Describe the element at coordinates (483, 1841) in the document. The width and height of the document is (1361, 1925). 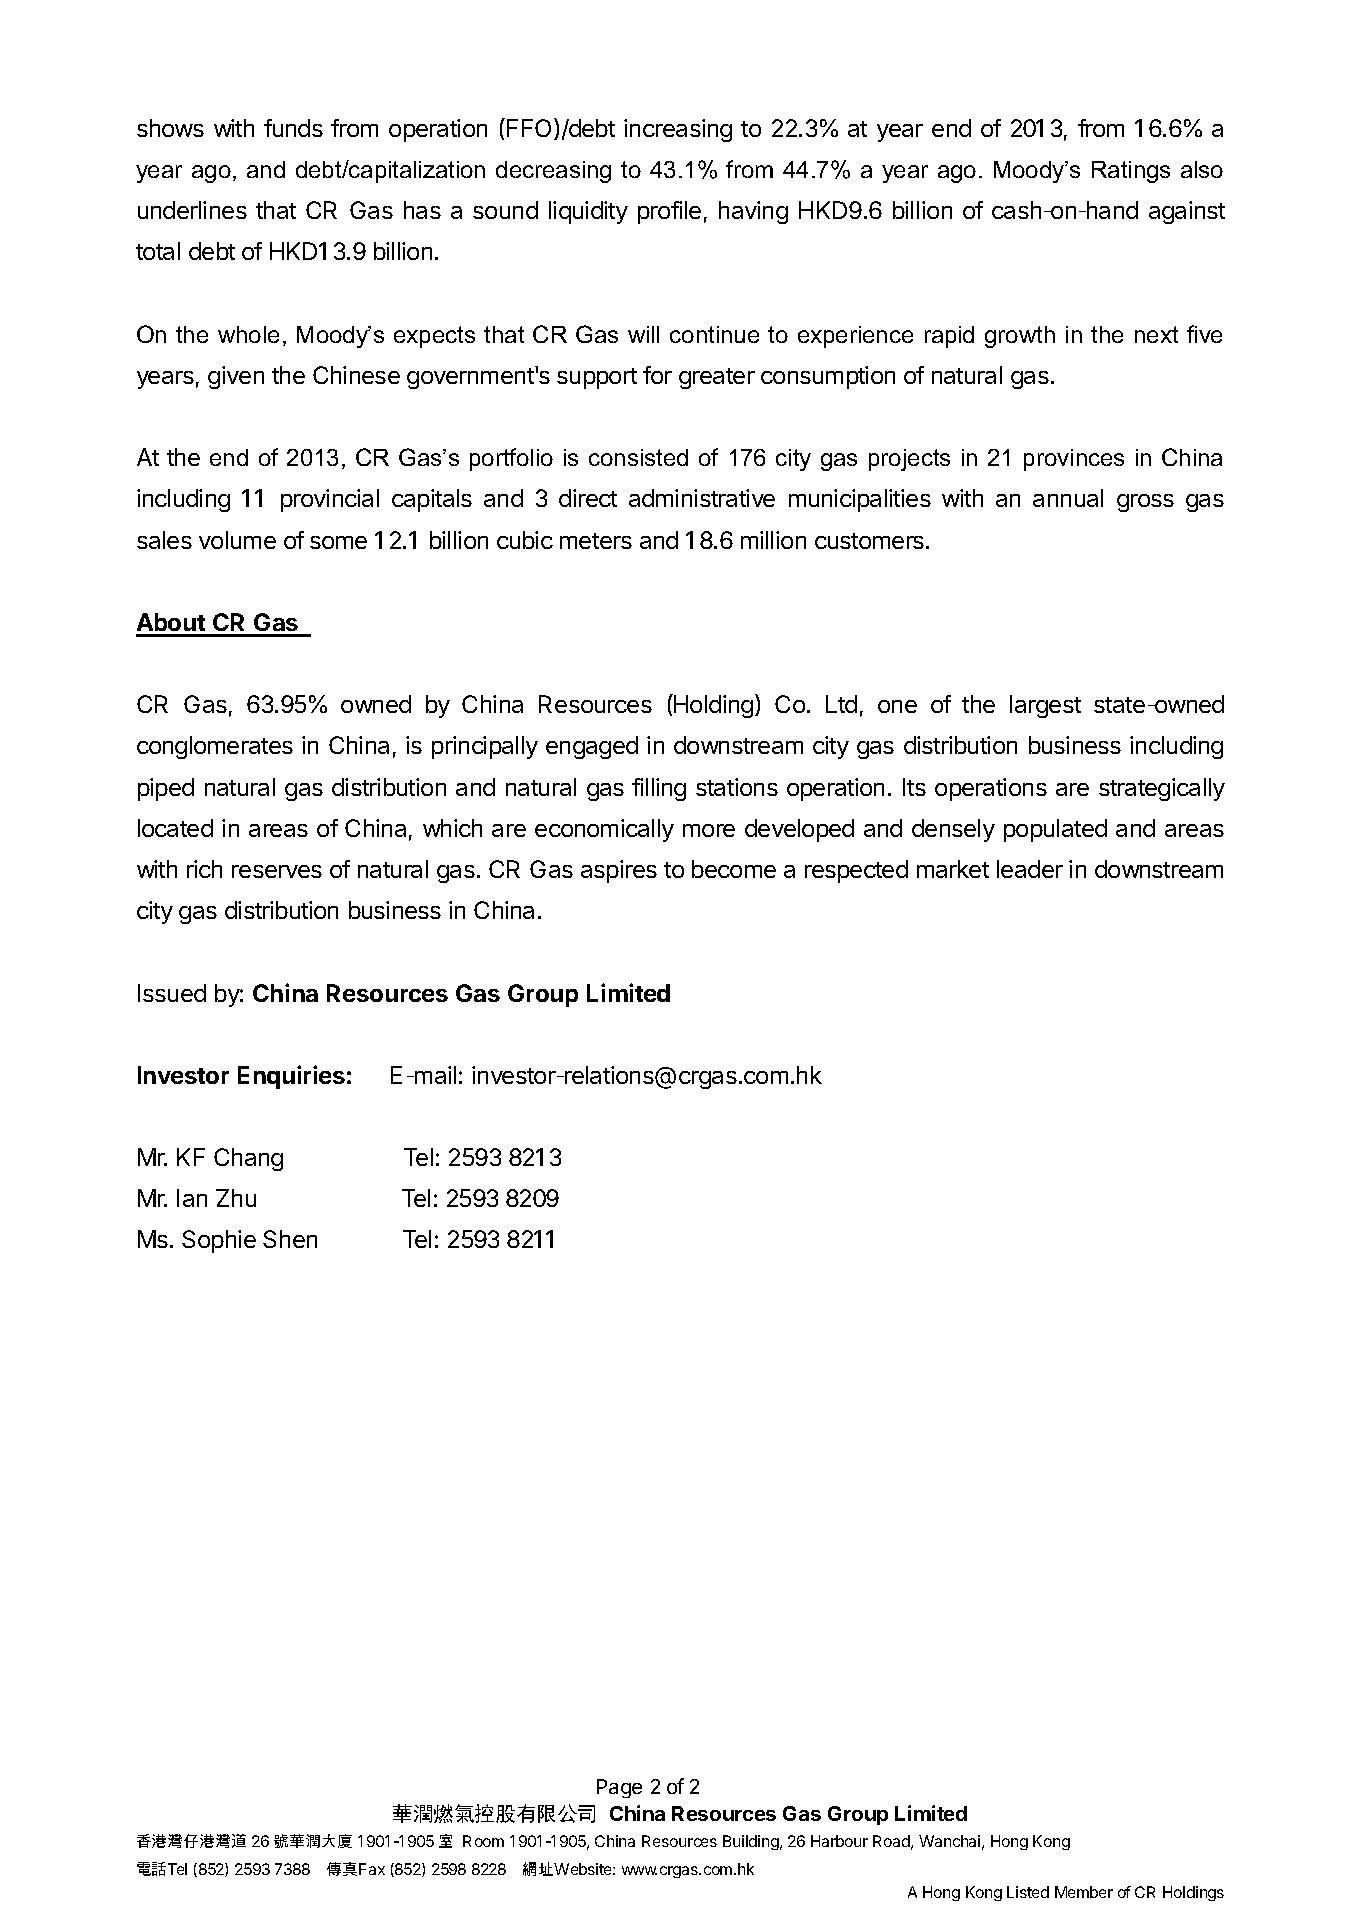
I see `Room` at that location.
